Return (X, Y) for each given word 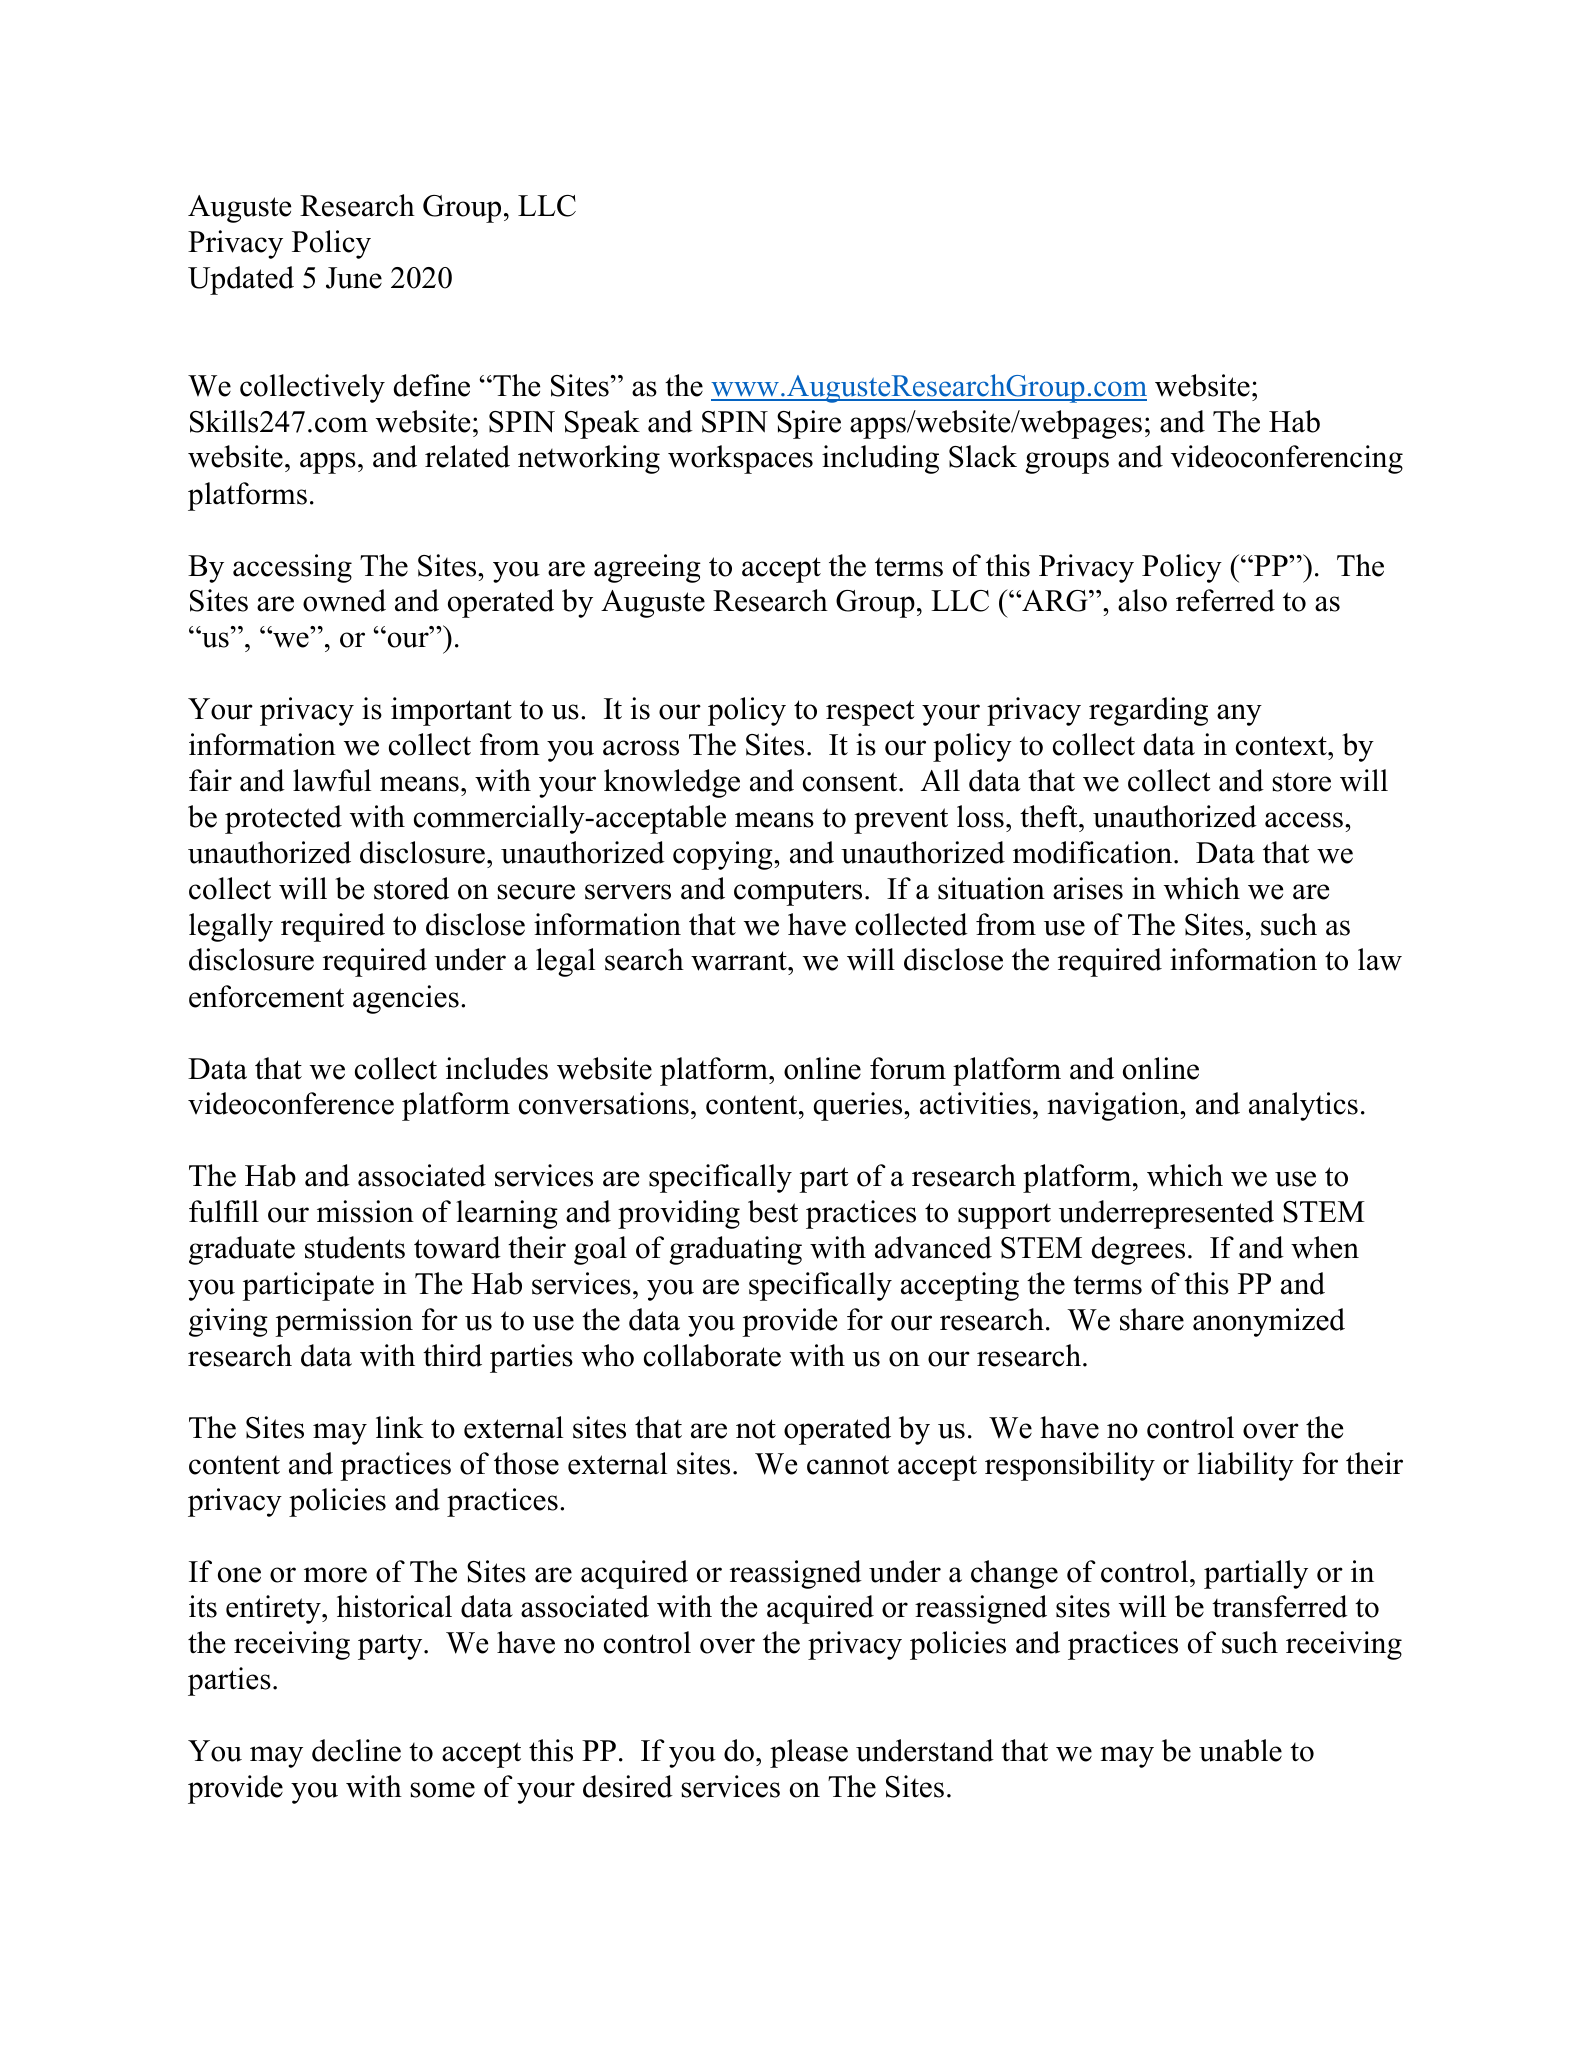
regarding (1148, 711)
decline (356, 1750)
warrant (740, 961)
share (1152, 1319)
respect (870, 713)
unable (1240, 1750)
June (354, 278)
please (809, 1753)
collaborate (712, 1355)
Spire (809, 424)
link (400, 1427)
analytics (1303, 1106)
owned (344, 600)
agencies (406, 999)
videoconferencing (1287, 459)
